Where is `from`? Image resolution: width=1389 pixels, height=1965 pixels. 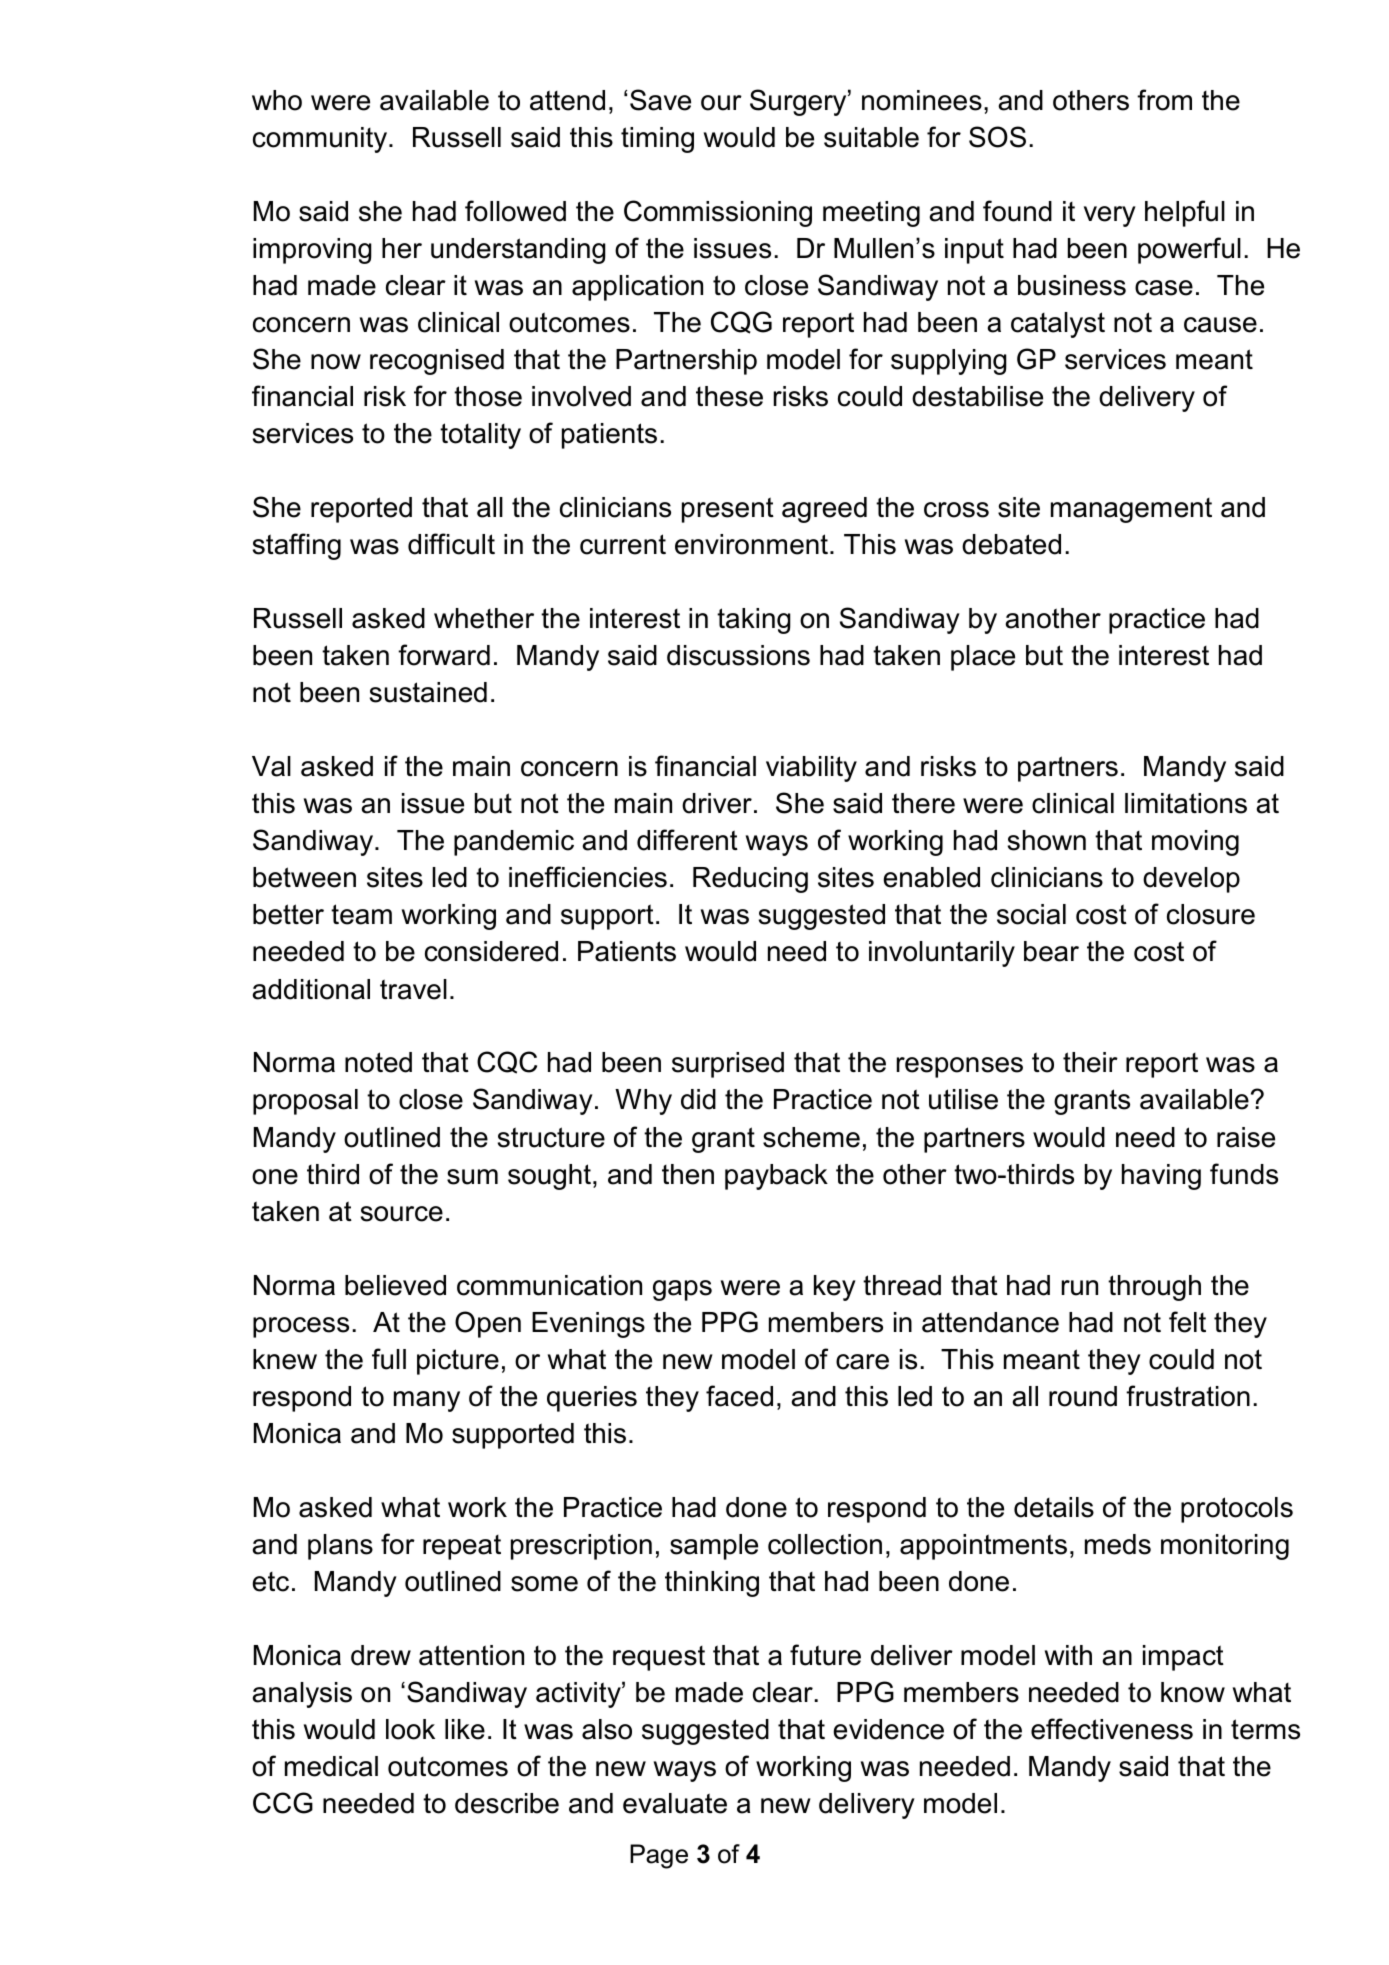
from is located at coordinates (1164, 100).
